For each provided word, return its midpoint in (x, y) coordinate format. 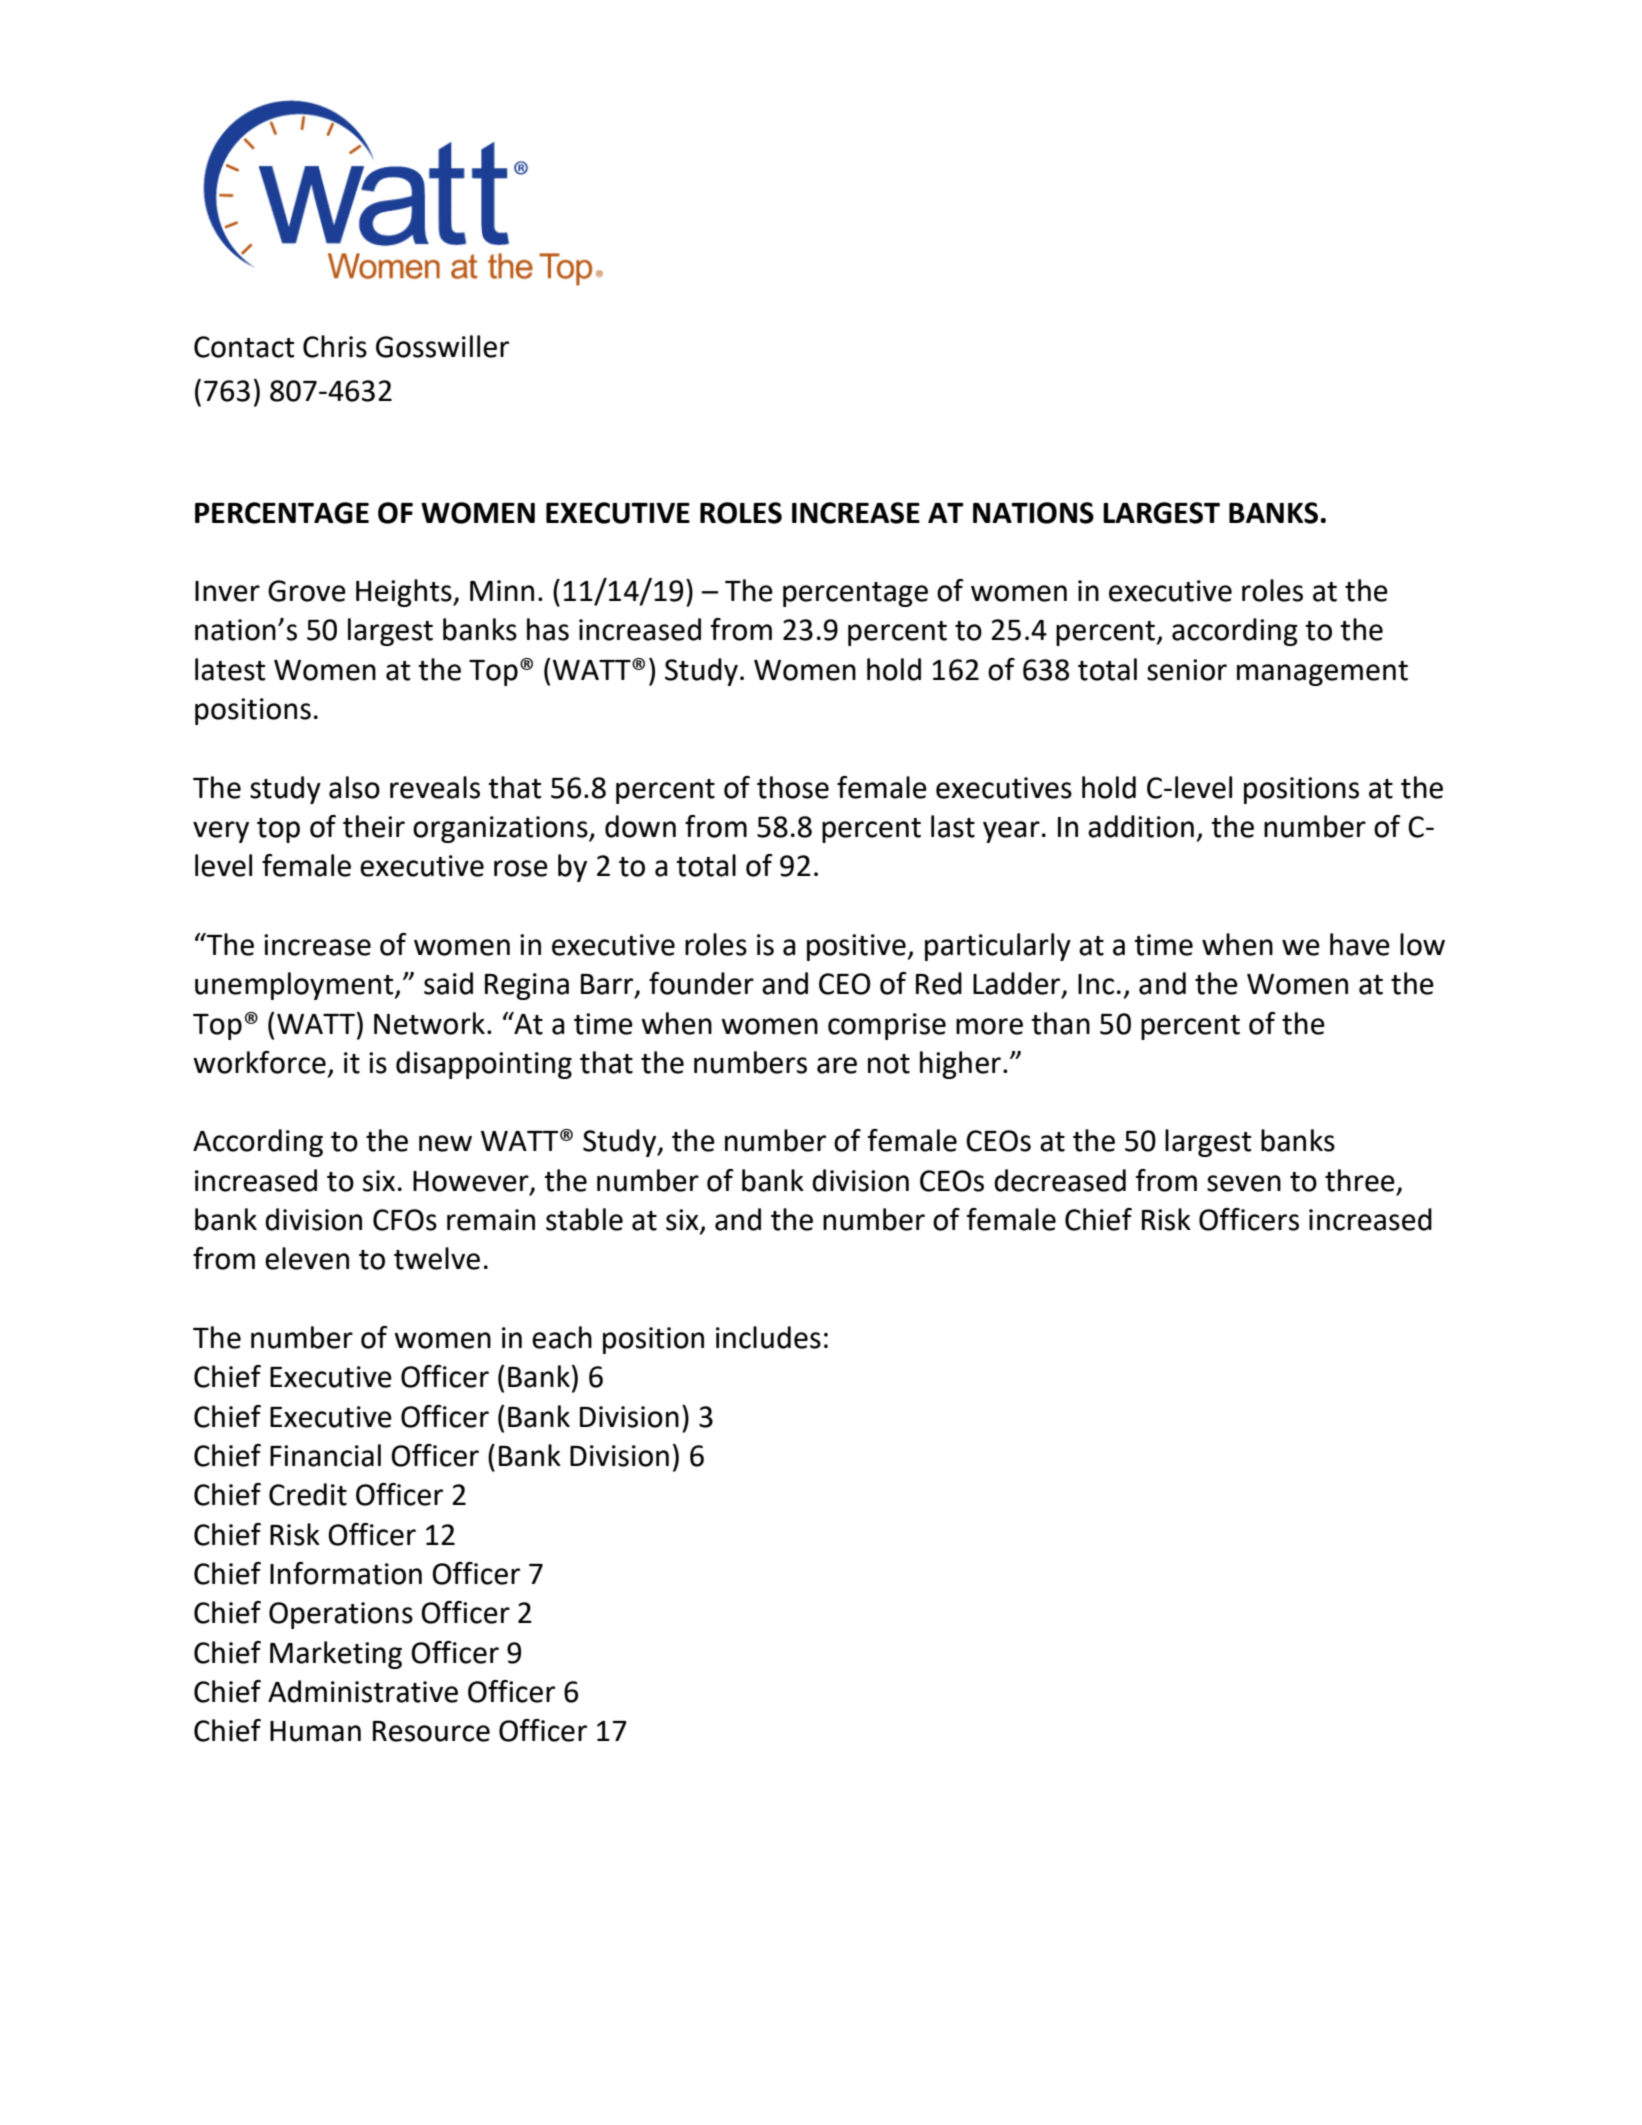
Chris (335, 346)
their (374, 826)
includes (768, 1337)
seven (1244, 1183)
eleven (307, 1258)
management (1322, 673)
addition (1141, 826)
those (793, 787)
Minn (502, 590)
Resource (431, 1731)
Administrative (363, 1691)
